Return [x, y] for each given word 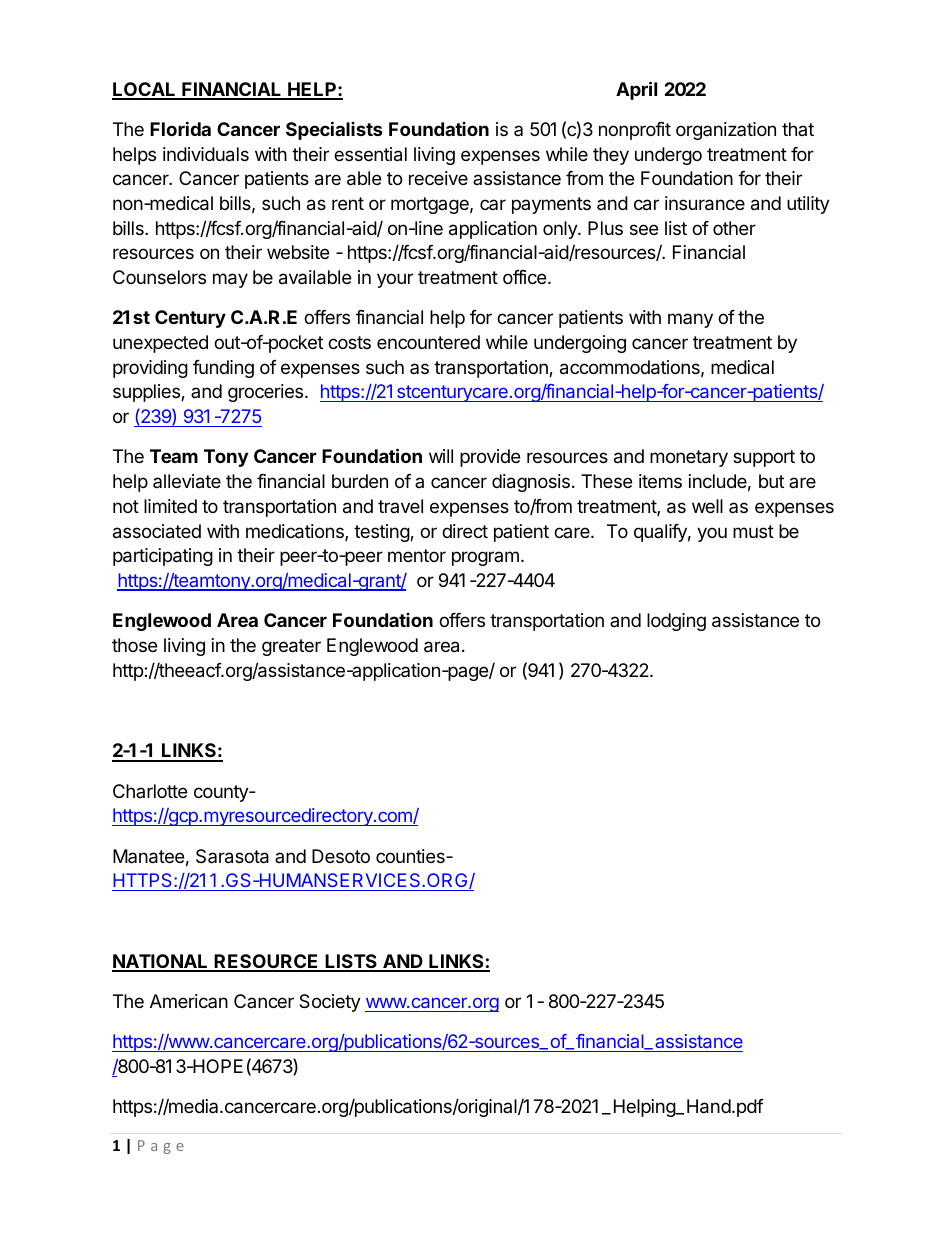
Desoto [341, 856]
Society [330, 1003]
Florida [180, 128]
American [189, 1001]
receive [438, 178]
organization [726, 131]
